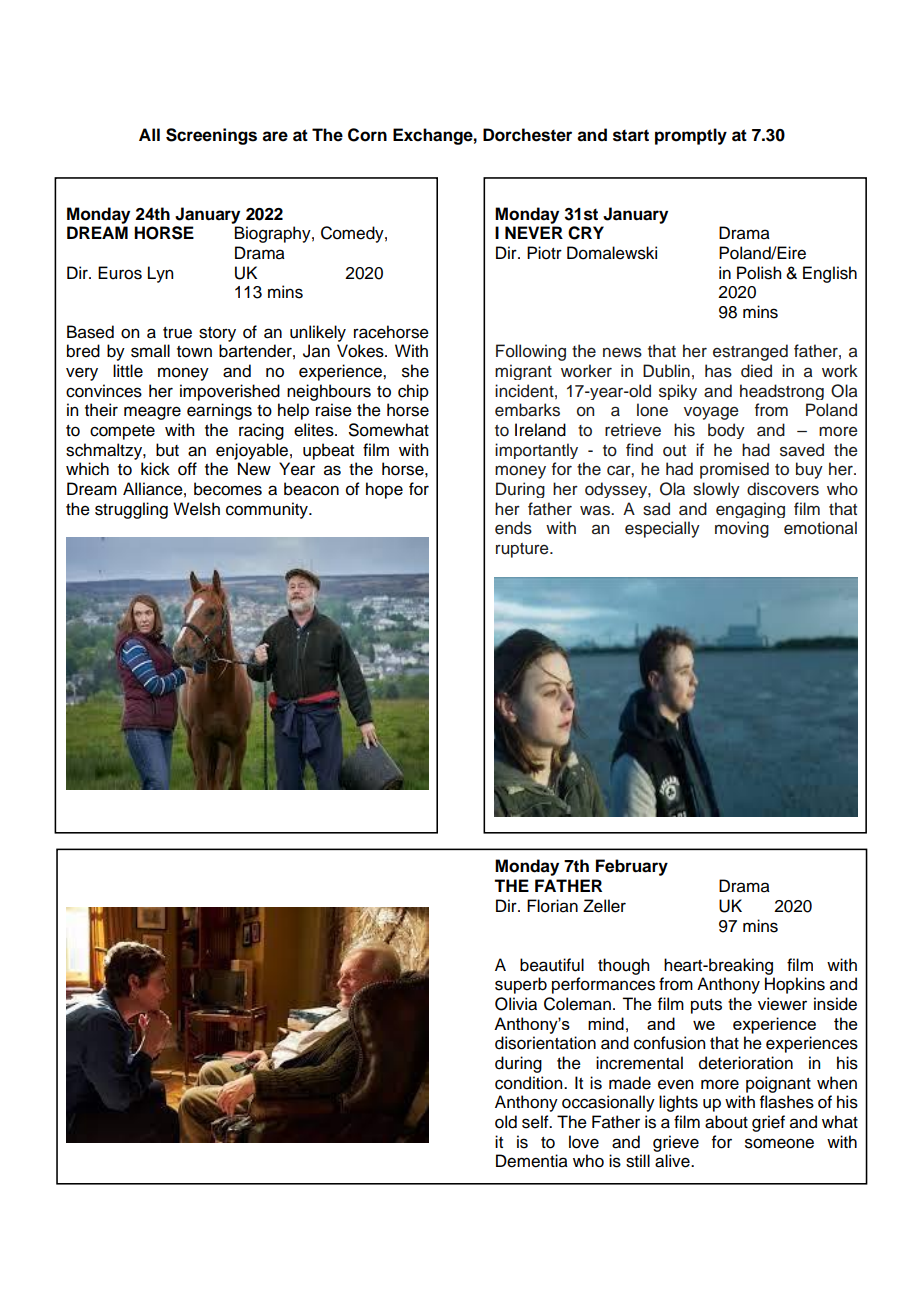 The width and height of the screenshot is (924, 1308). What do you see at coordinates (413, 392) in the screenshot?
I see `chip` at bounding box center [413, 392].
